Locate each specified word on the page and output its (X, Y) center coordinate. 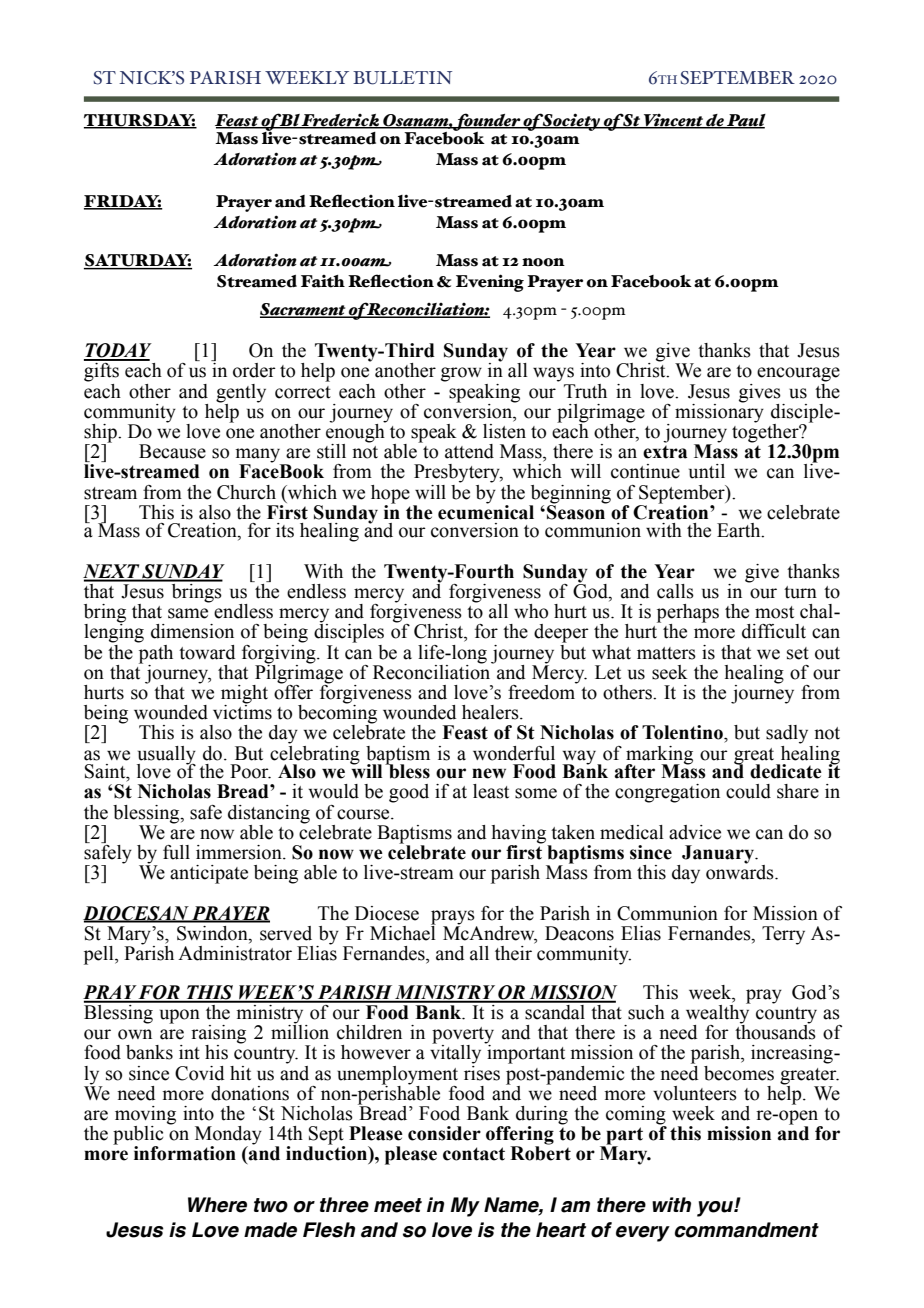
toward (207, 652)
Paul (745, 121)
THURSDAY (140, 121)
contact (474, 1154)
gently (241, 393)
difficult (774, 631)
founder (487, 123)
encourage (798, 374)
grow (461, 374)
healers (491, 712)
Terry (783, 935)
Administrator (235, 953)
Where (217, 1205)
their (513, 953)
